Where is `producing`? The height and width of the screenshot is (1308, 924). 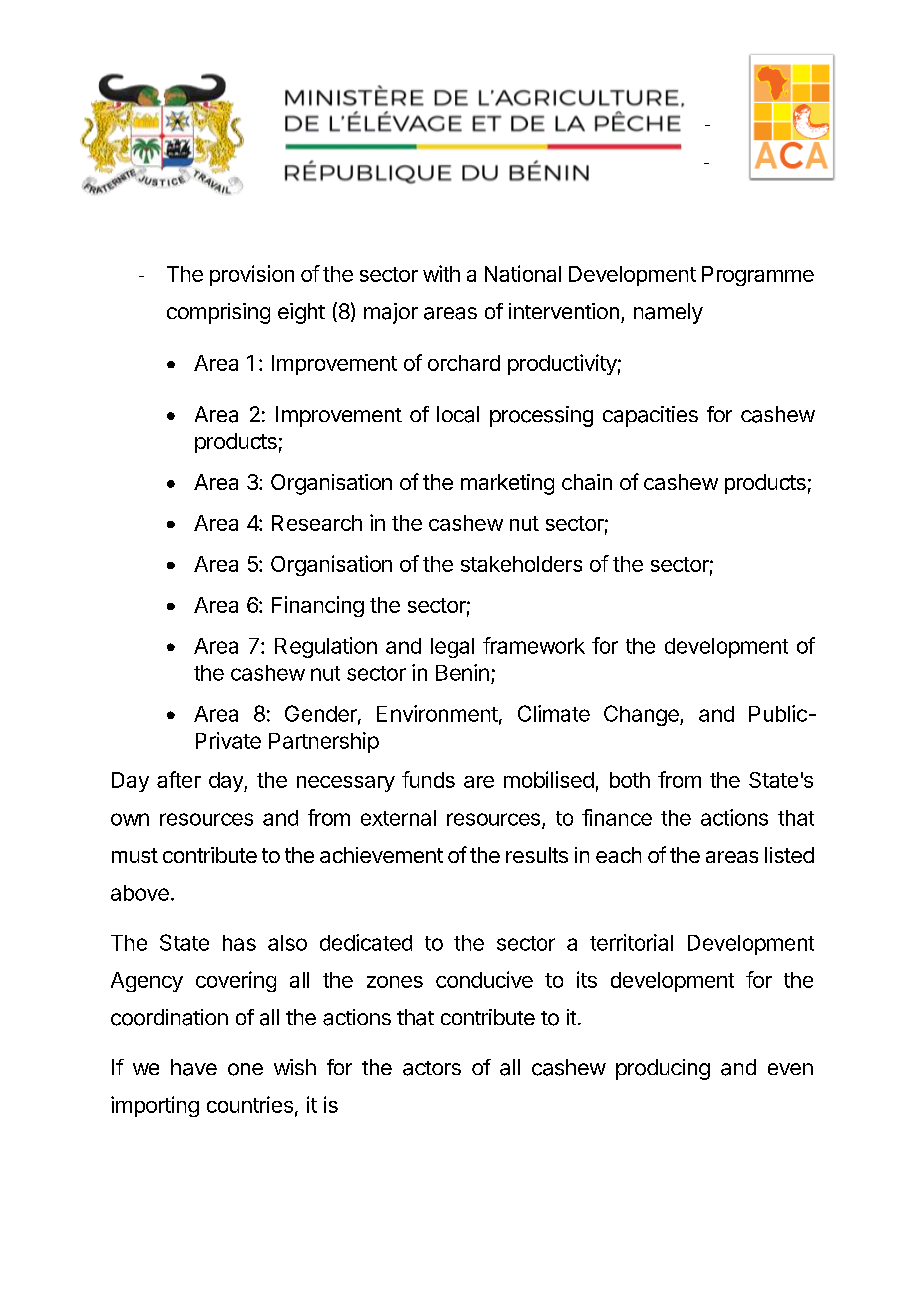
producing is located at coordinates (663, 1069).
